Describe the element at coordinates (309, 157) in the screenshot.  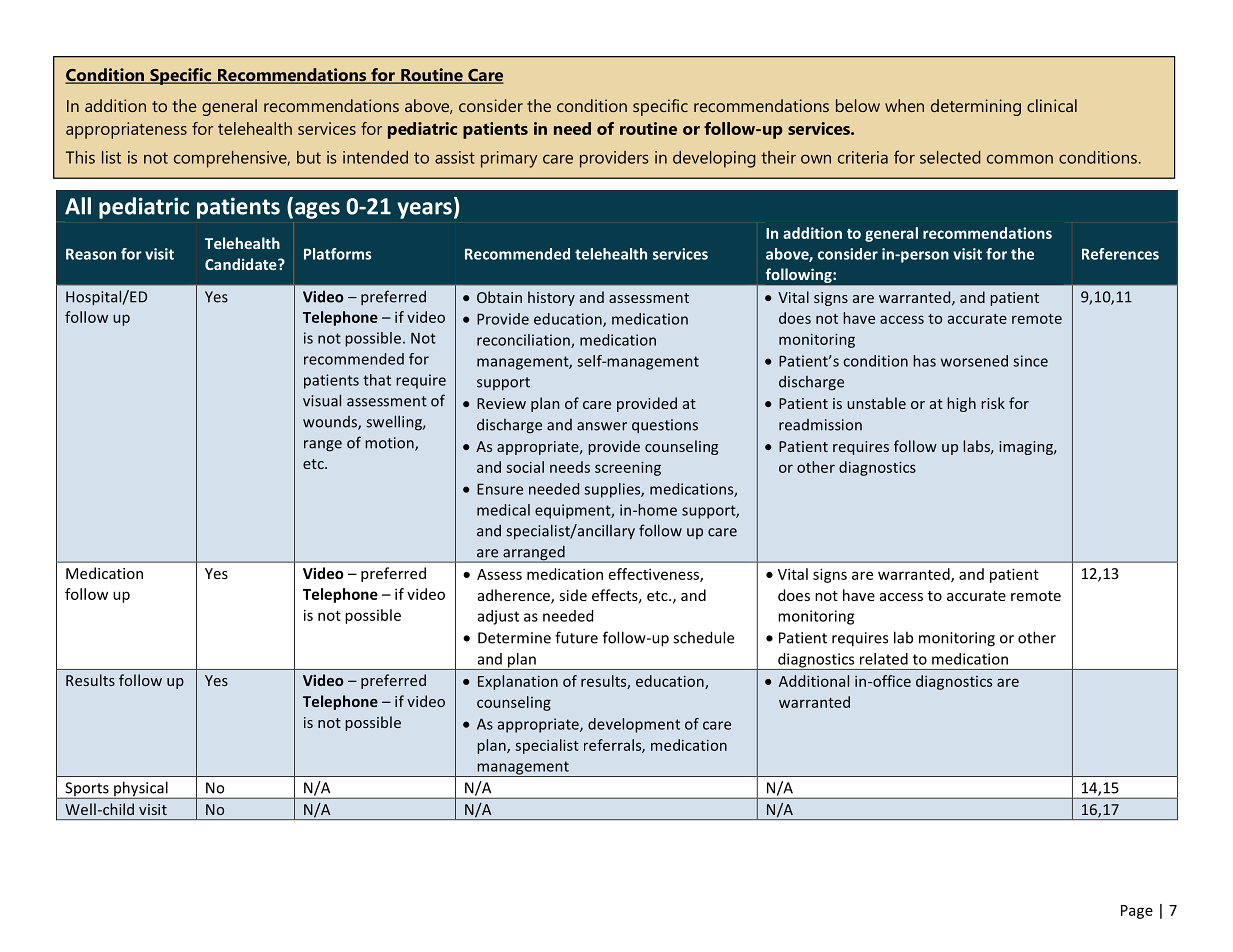
I see `but` at that location.
